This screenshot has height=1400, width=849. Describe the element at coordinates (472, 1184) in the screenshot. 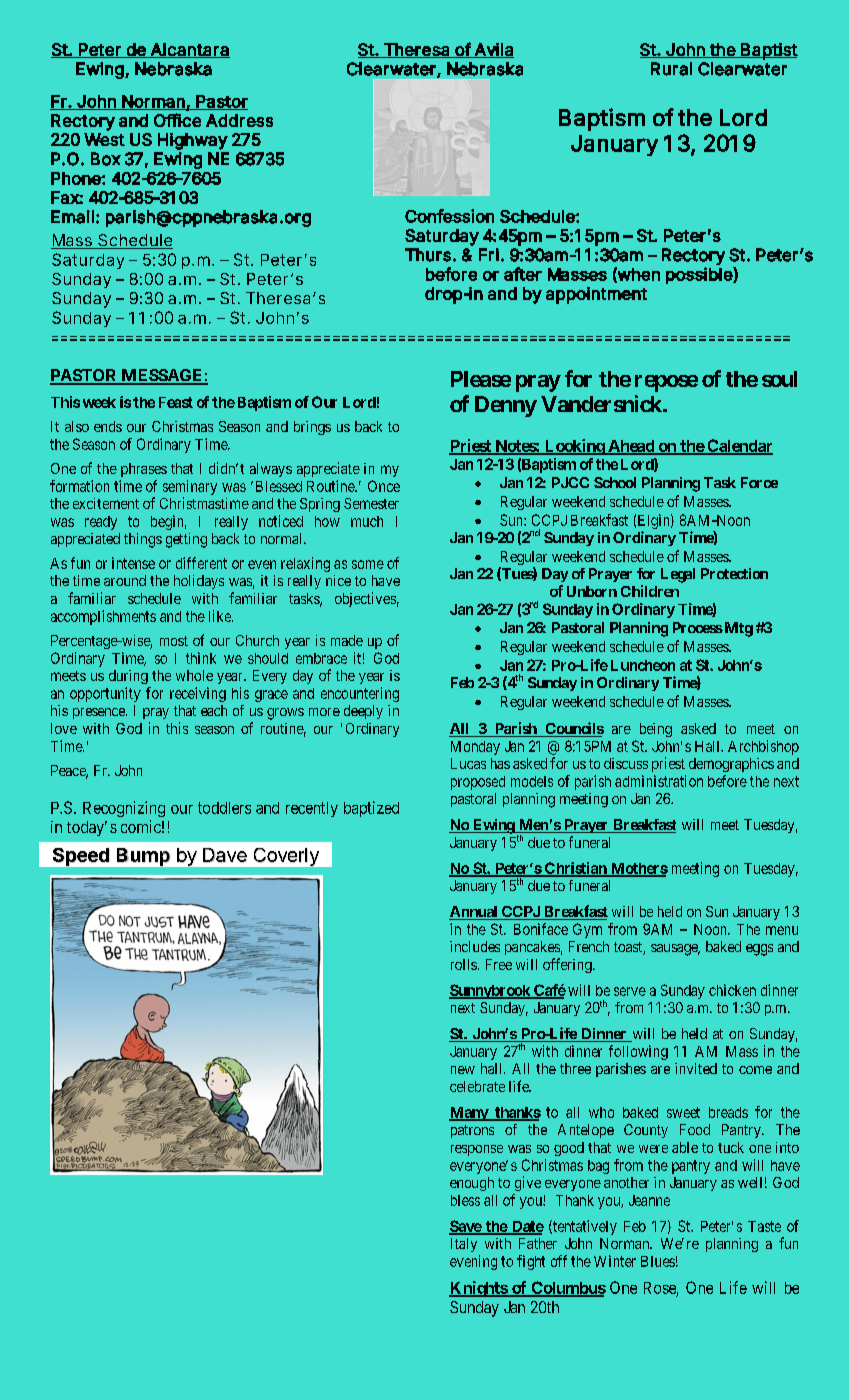

I see `enough` at that location.
